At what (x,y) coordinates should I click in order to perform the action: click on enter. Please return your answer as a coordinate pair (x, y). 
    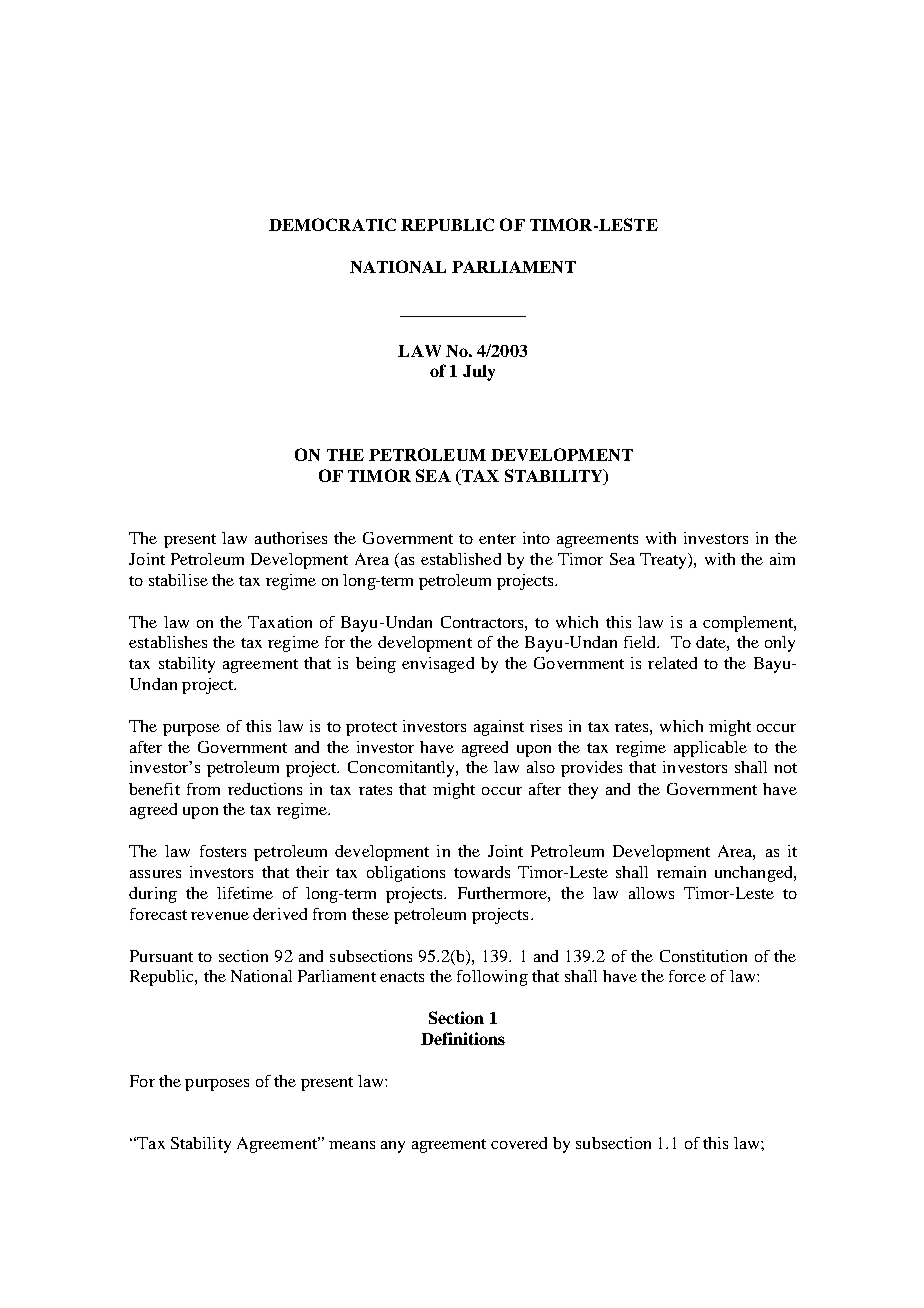
    Looking at the image, I should click on (497, 539).
